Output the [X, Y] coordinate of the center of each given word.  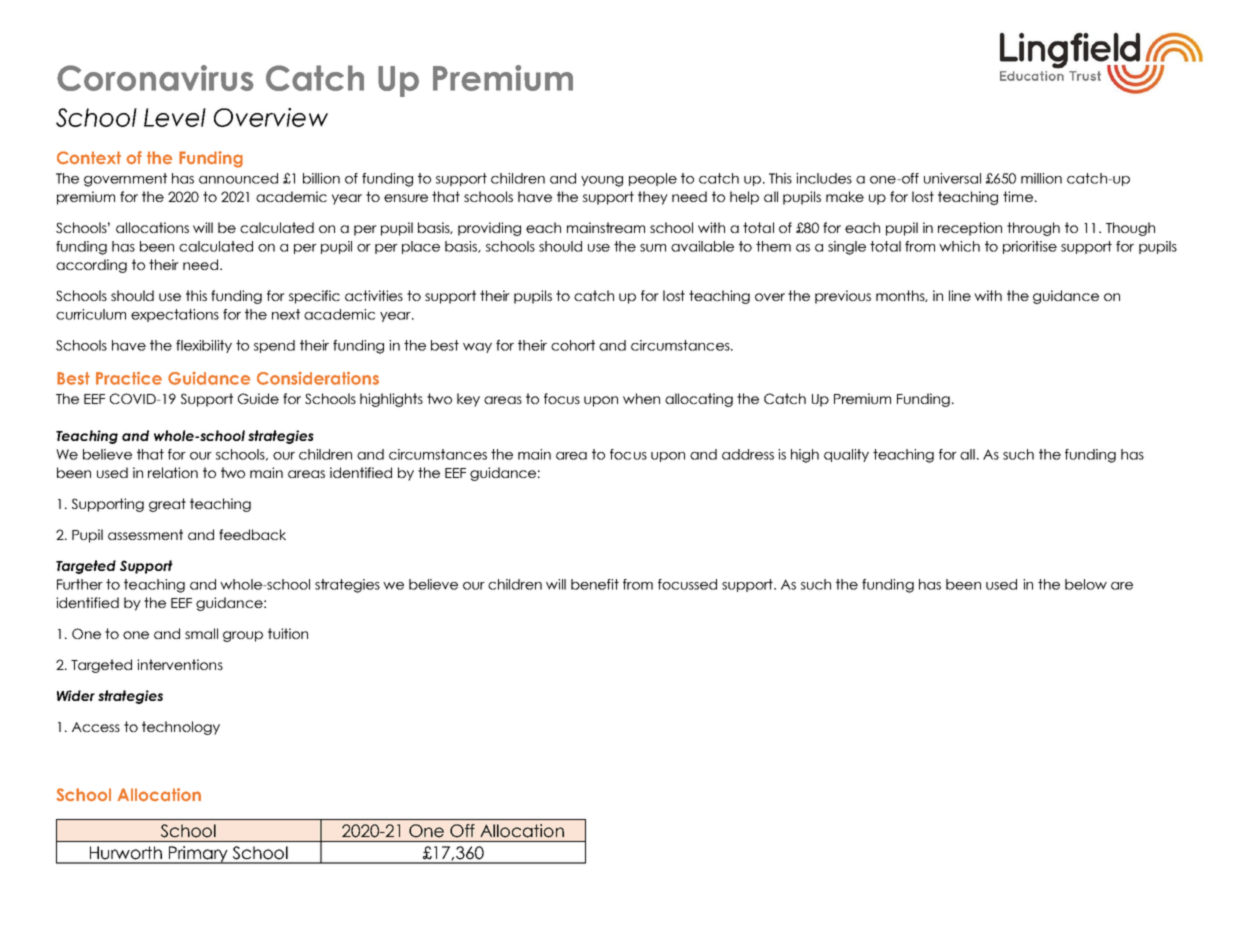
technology [181, 728]
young [602, 181]
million [1041, 178]
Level [175, 117]
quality [846, 455]
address [748, 454]
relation [173, 472]
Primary [198, 855]
